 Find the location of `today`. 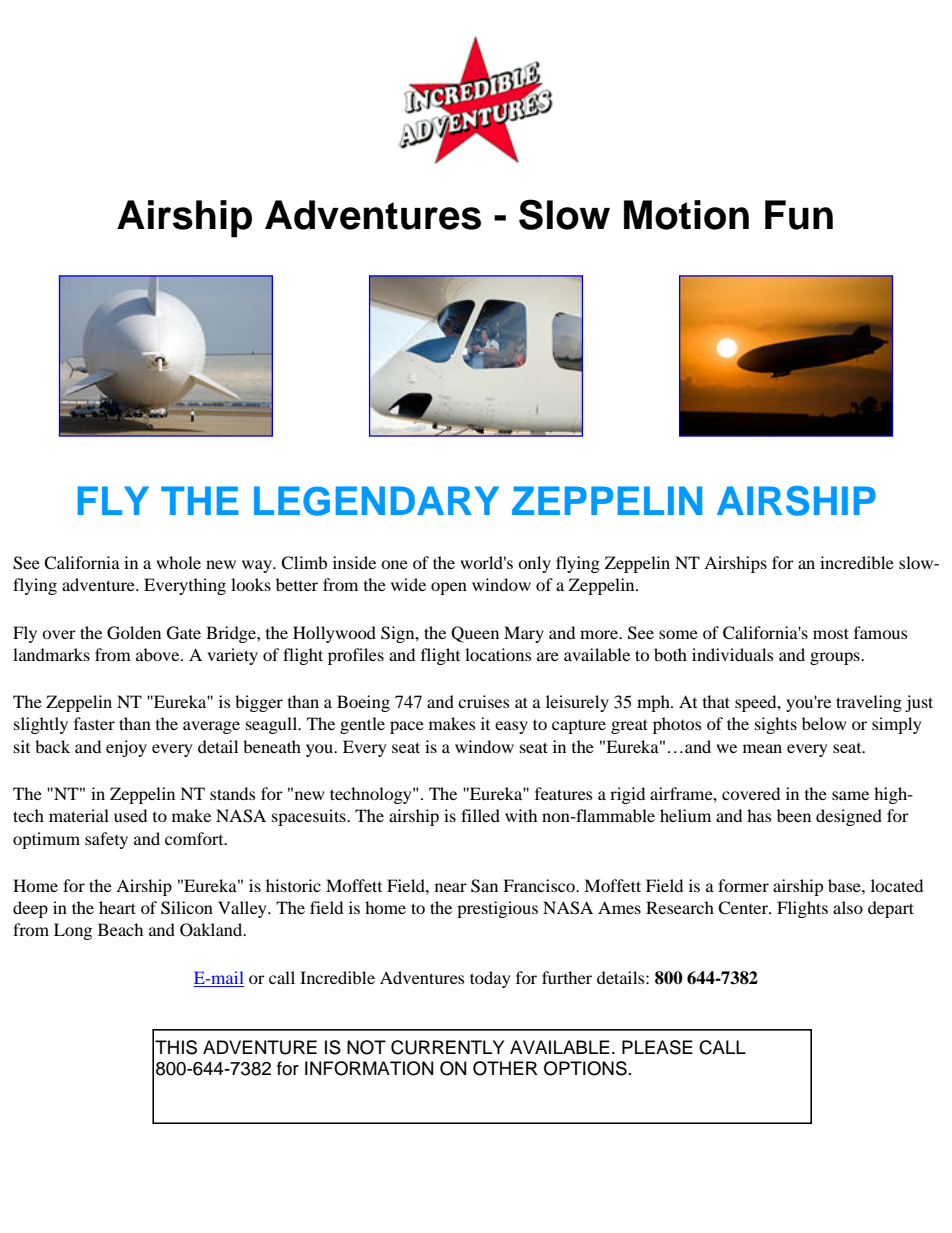

today is located at coordinates (490, 979).
